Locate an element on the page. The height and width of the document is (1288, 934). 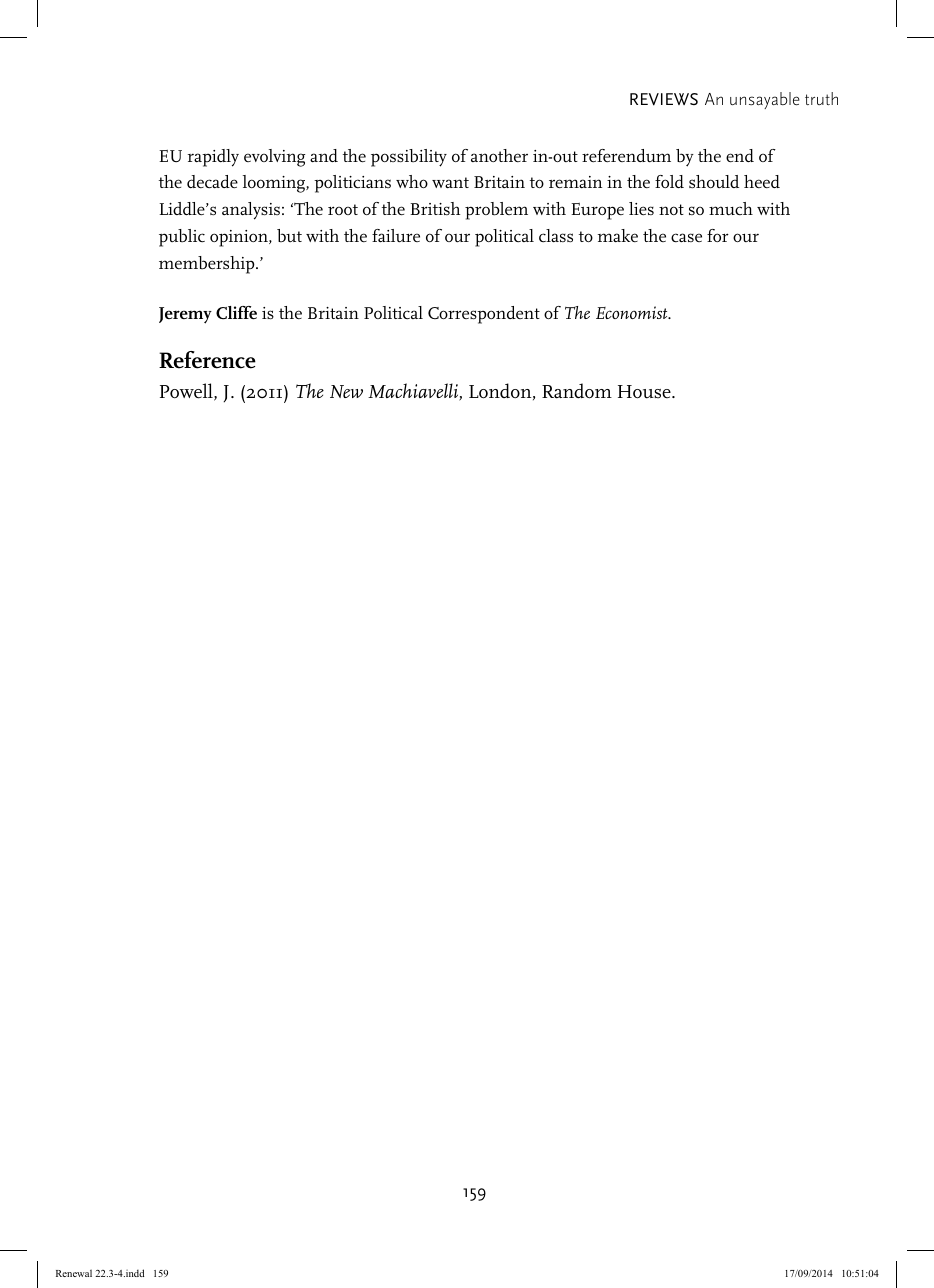
Powell is located at coordinates (187, 392).
